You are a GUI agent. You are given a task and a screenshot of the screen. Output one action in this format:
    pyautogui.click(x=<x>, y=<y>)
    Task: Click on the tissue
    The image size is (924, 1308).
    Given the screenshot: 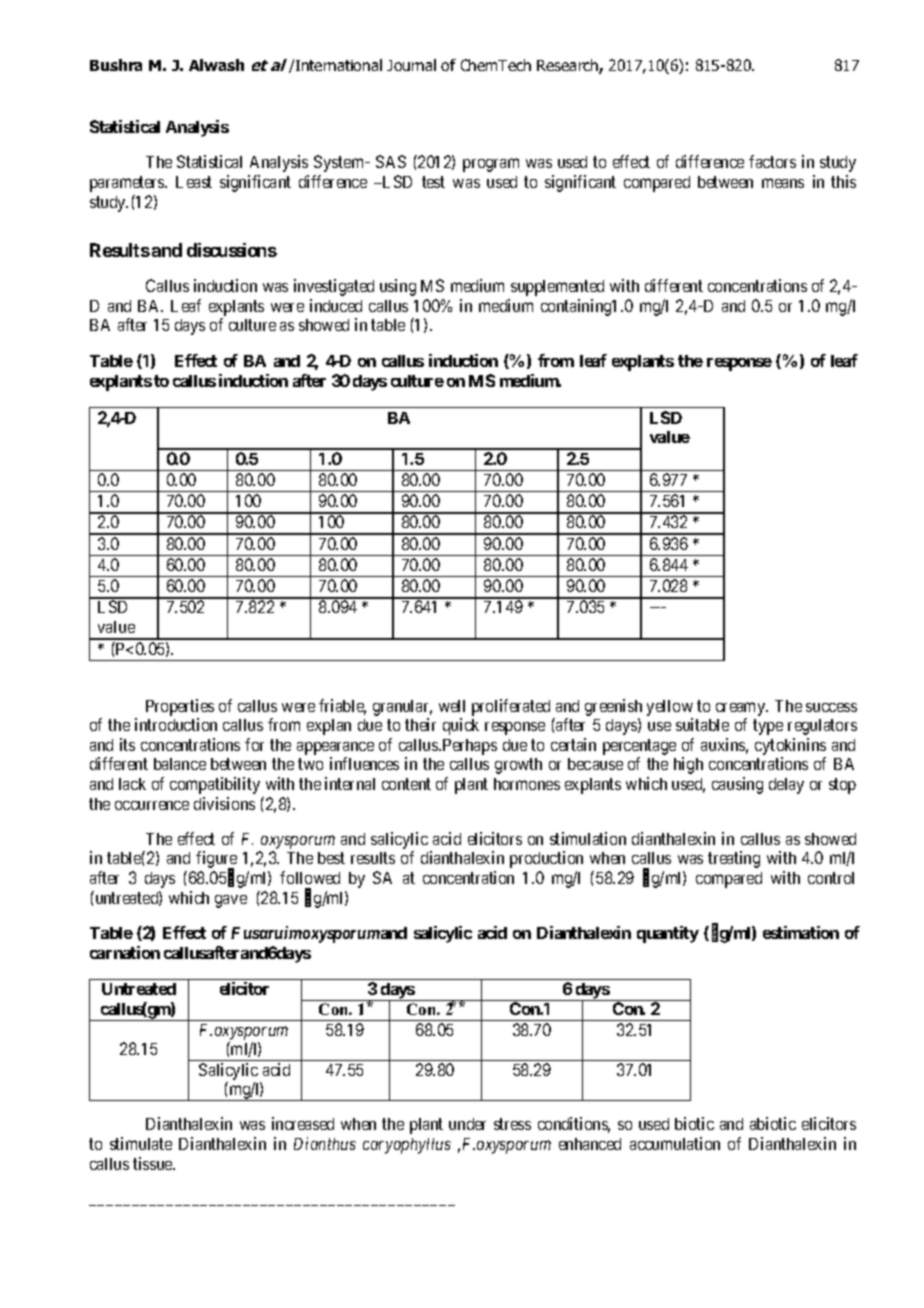 What is the action you would take?
    pyautogui.click(x=154, y=1163)
